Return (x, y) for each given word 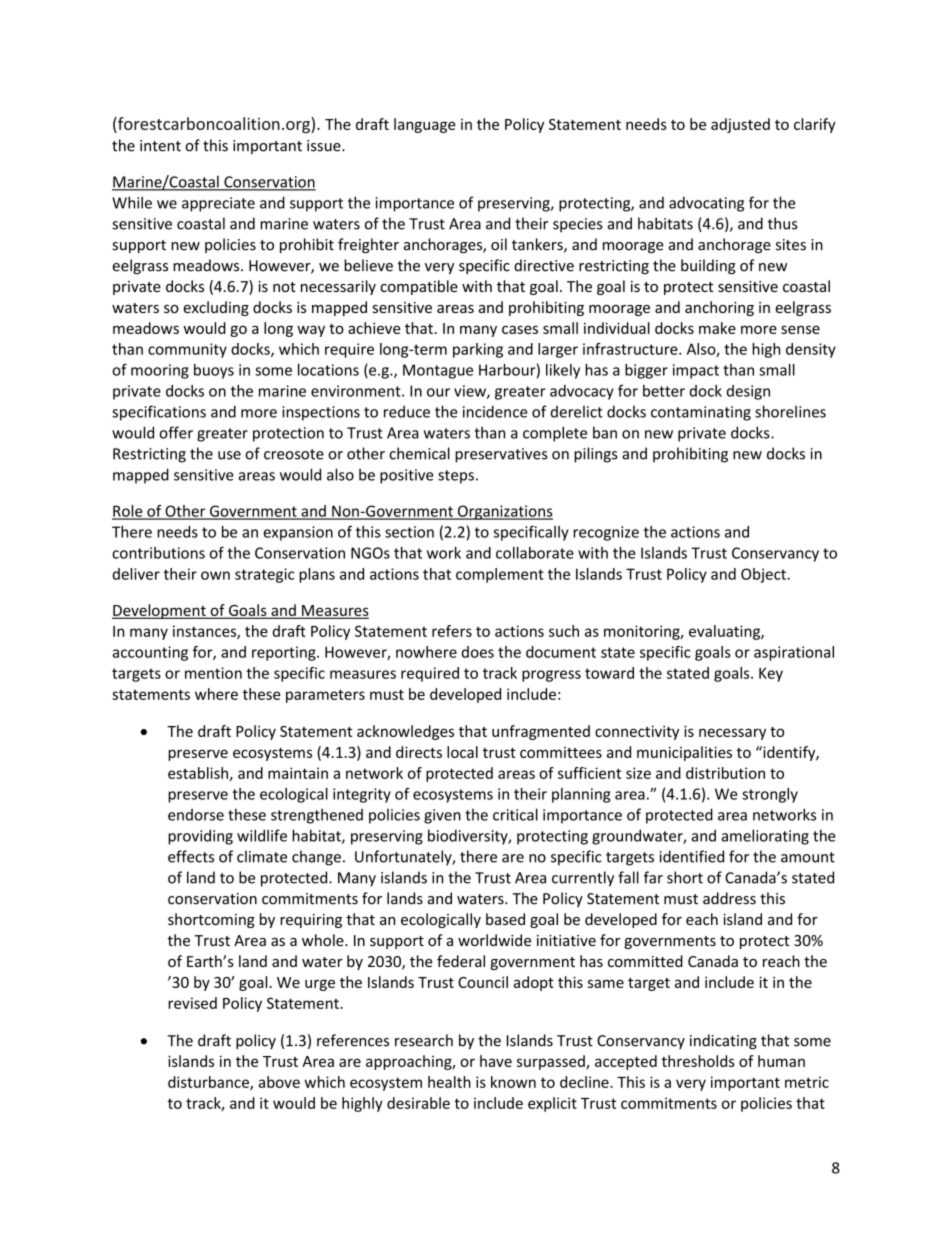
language (425, 125)
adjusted (740, 125)
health (449, 1082)
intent (160, 146)
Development (160, 611)
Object (764, 575)
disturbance (209, 1083)
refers (452, 631)
